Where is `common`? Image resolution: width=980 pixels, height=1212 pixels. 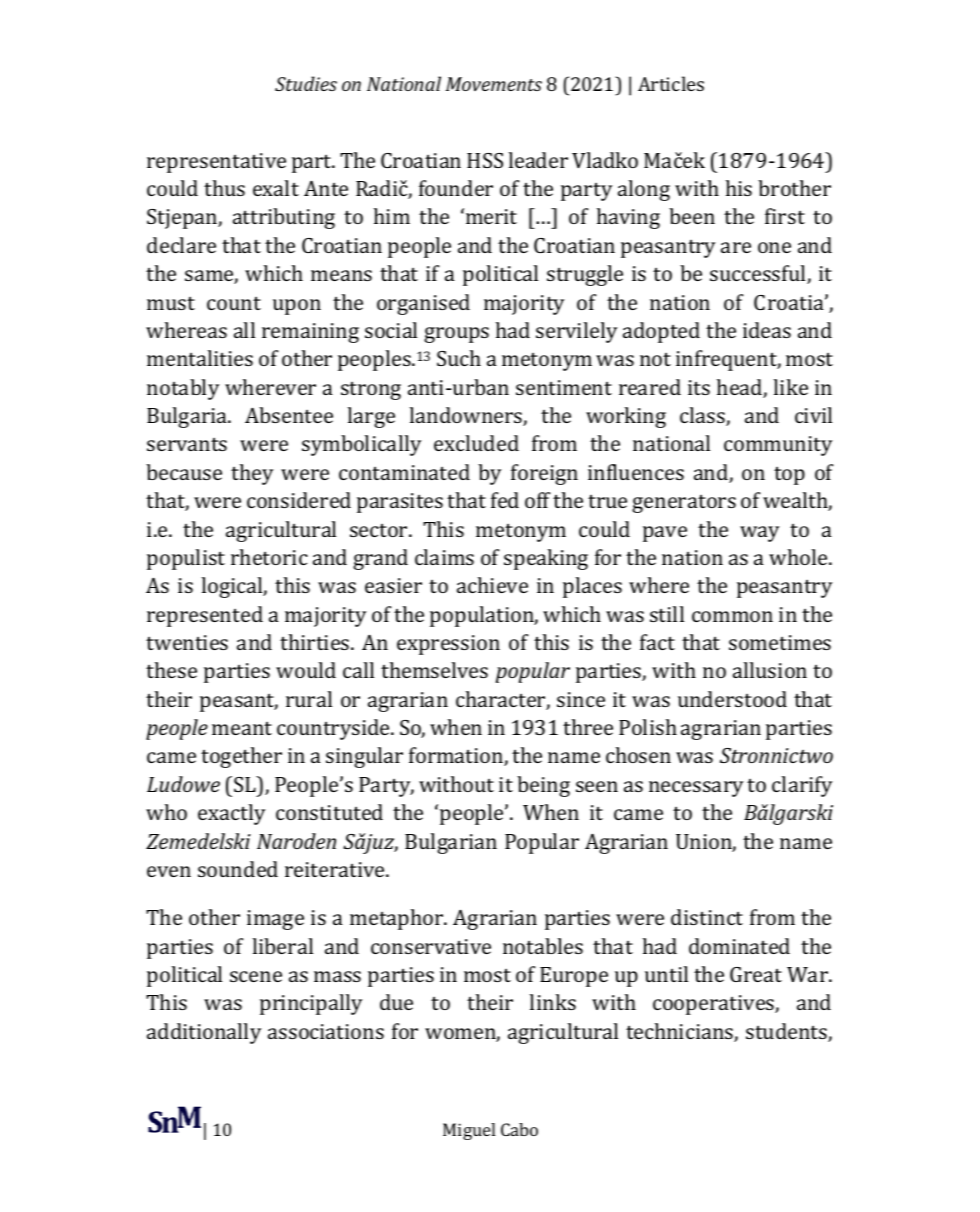
common is located at coordinates (732, 616).
